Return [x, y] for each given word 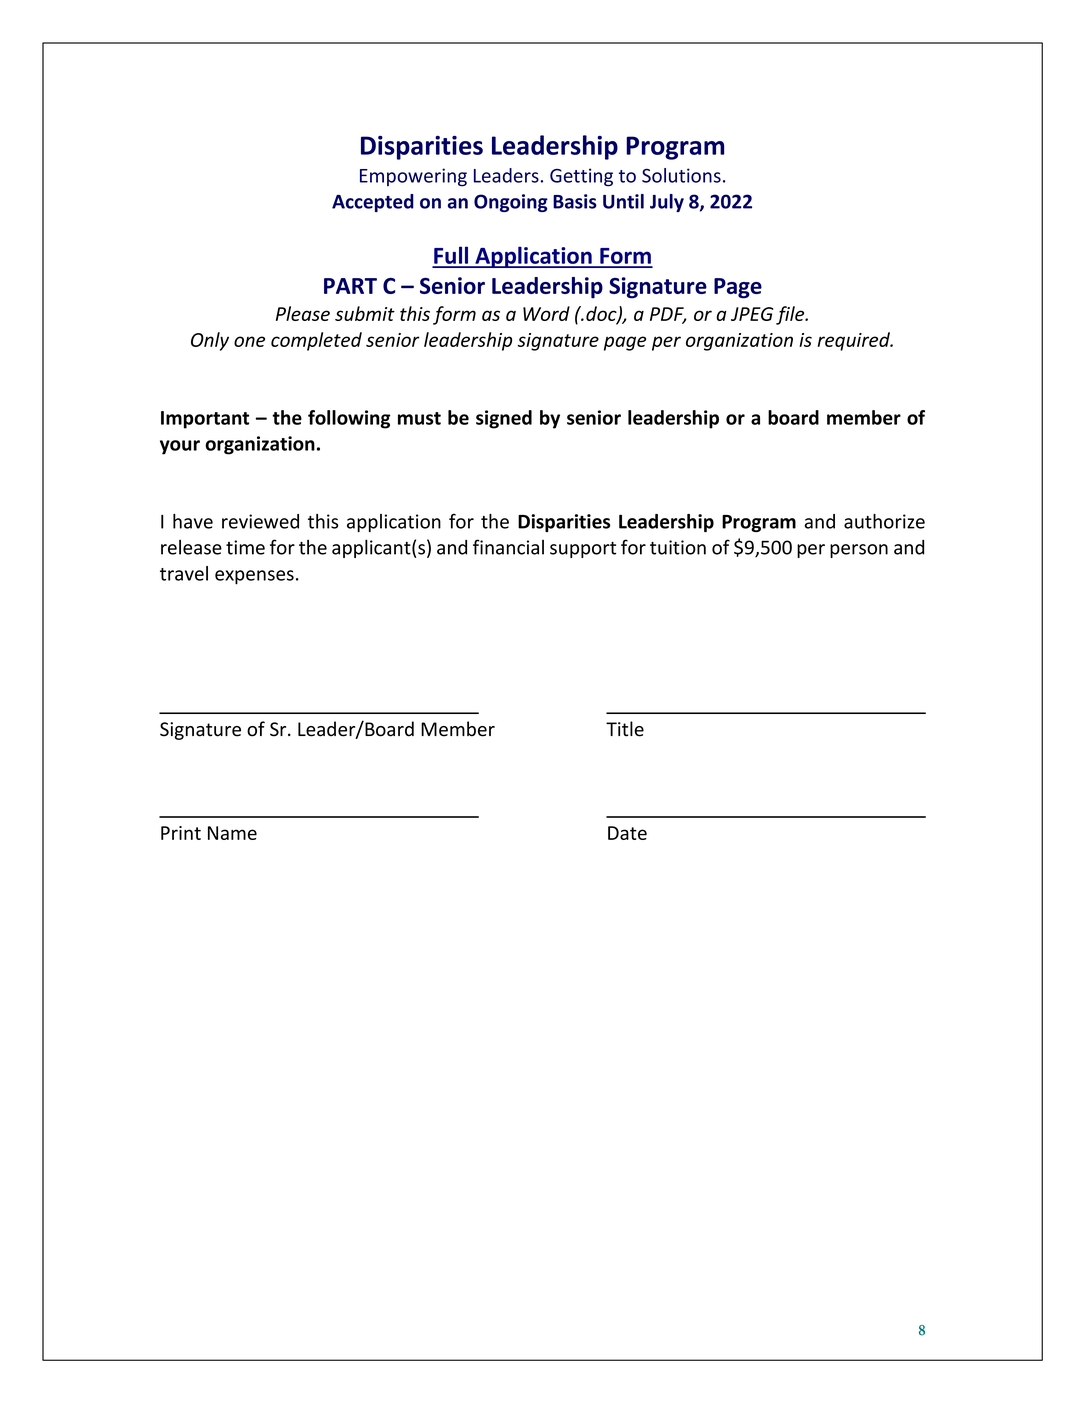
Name [232, 833]
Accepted [373, 203]
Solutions [681, 175]
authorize [884, 521]
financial [508, 547]
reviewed [260, 521]
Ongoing [511, 203]
